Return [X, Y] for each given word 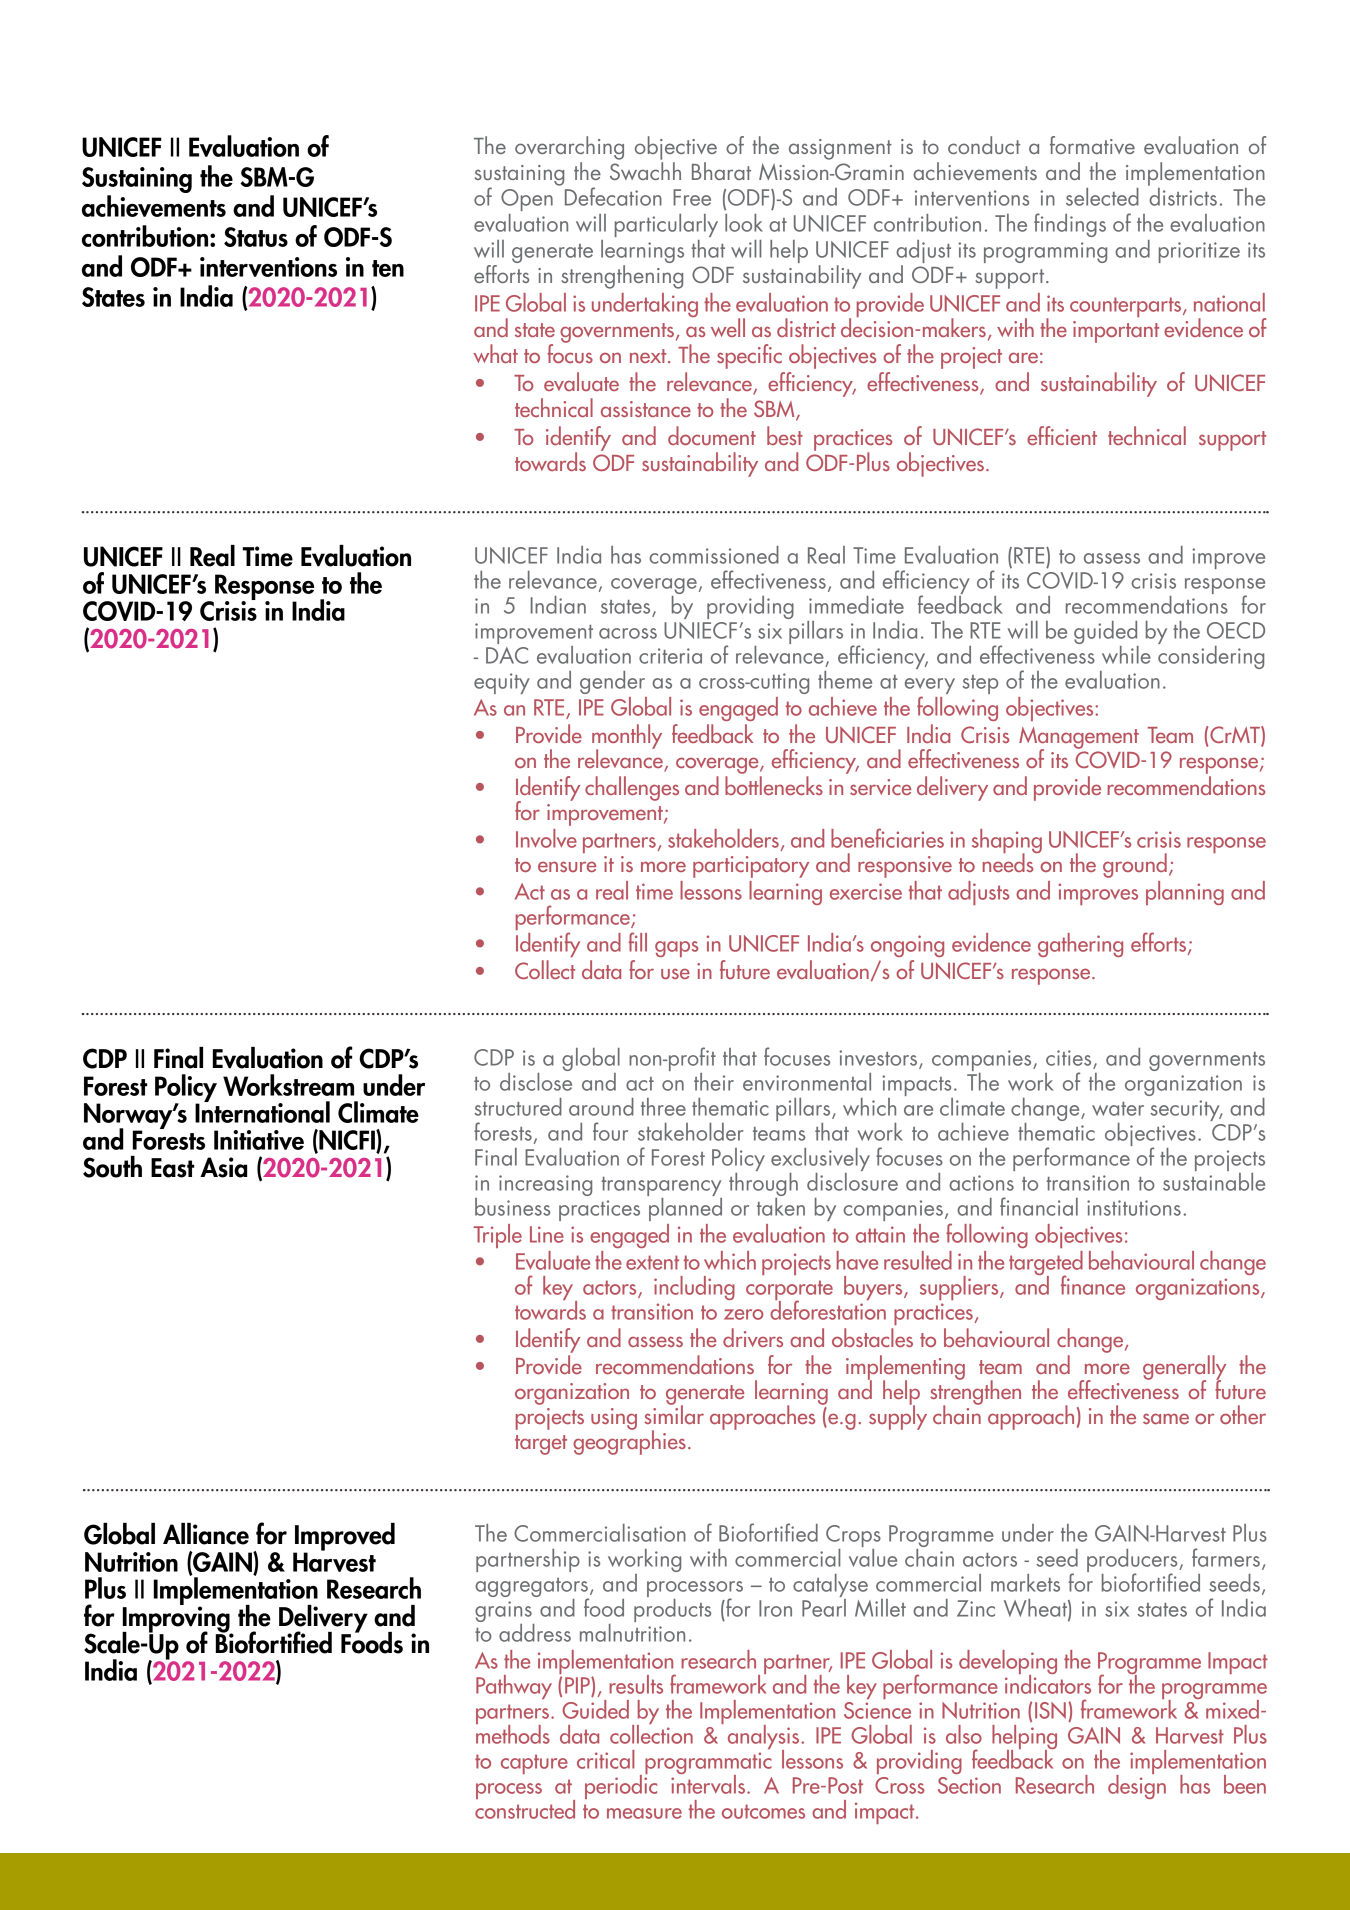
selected [1102, 197]
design [1137, 1785]
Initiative [259, 1140]
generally [1184, 1368]
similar [674, 1413]
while [1126, 655]
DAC [507, 655]
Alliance [206, 1534]
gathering [1080, 945]
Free [692, 197]
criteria [670, 656]
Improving [177, 1619]
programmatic [708, 1764]
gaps [677, 949]
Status [256, 237]
